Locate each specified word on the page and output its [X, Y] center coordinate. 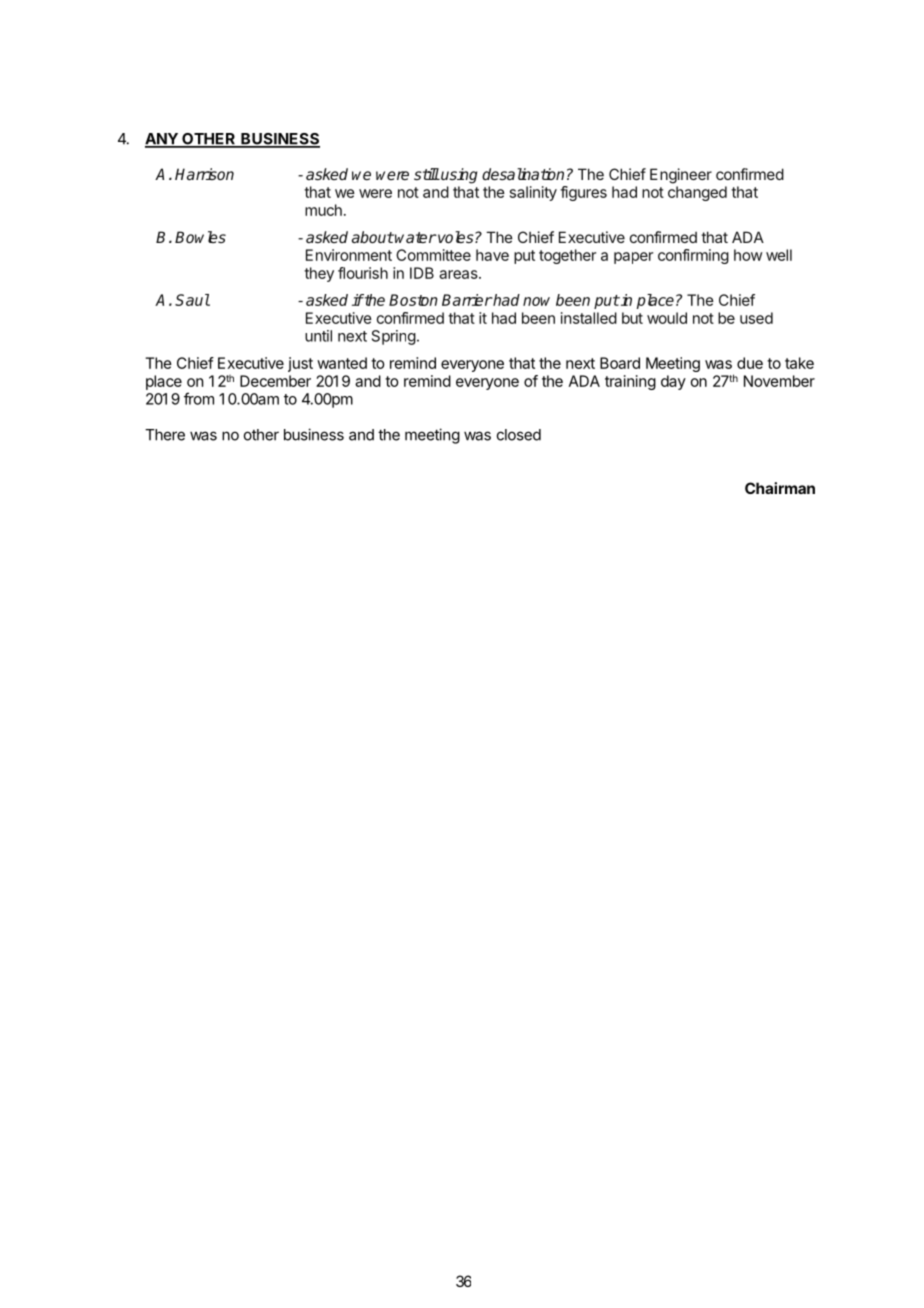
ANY [162, 140]
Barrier [467, 300]
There [165, 435]
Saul [192, 300]
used [756, 318]
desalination [523, 174]
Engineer [681, 176]
